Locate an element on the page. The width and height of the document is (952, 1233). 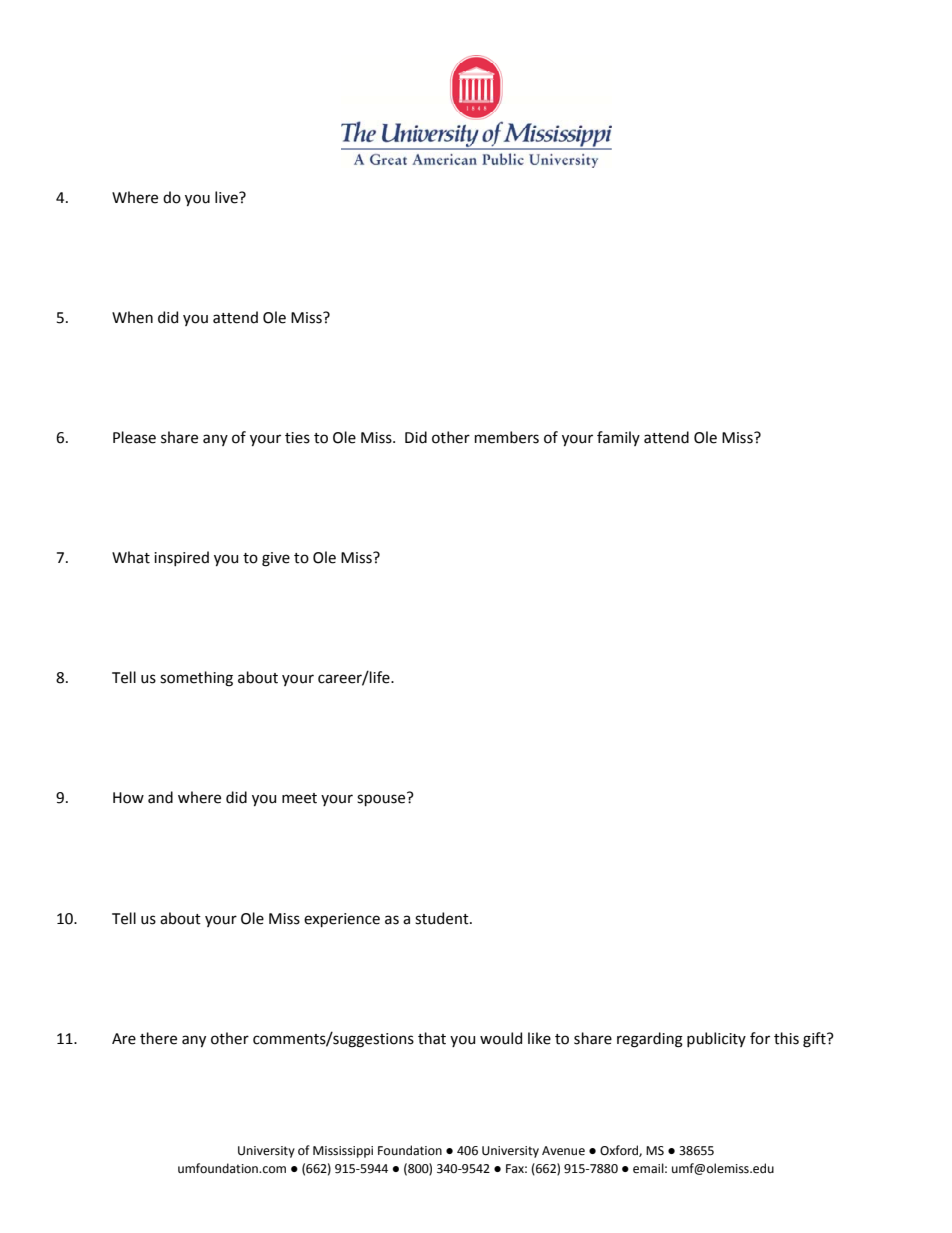
there is located at coordinates (158, 1038).
